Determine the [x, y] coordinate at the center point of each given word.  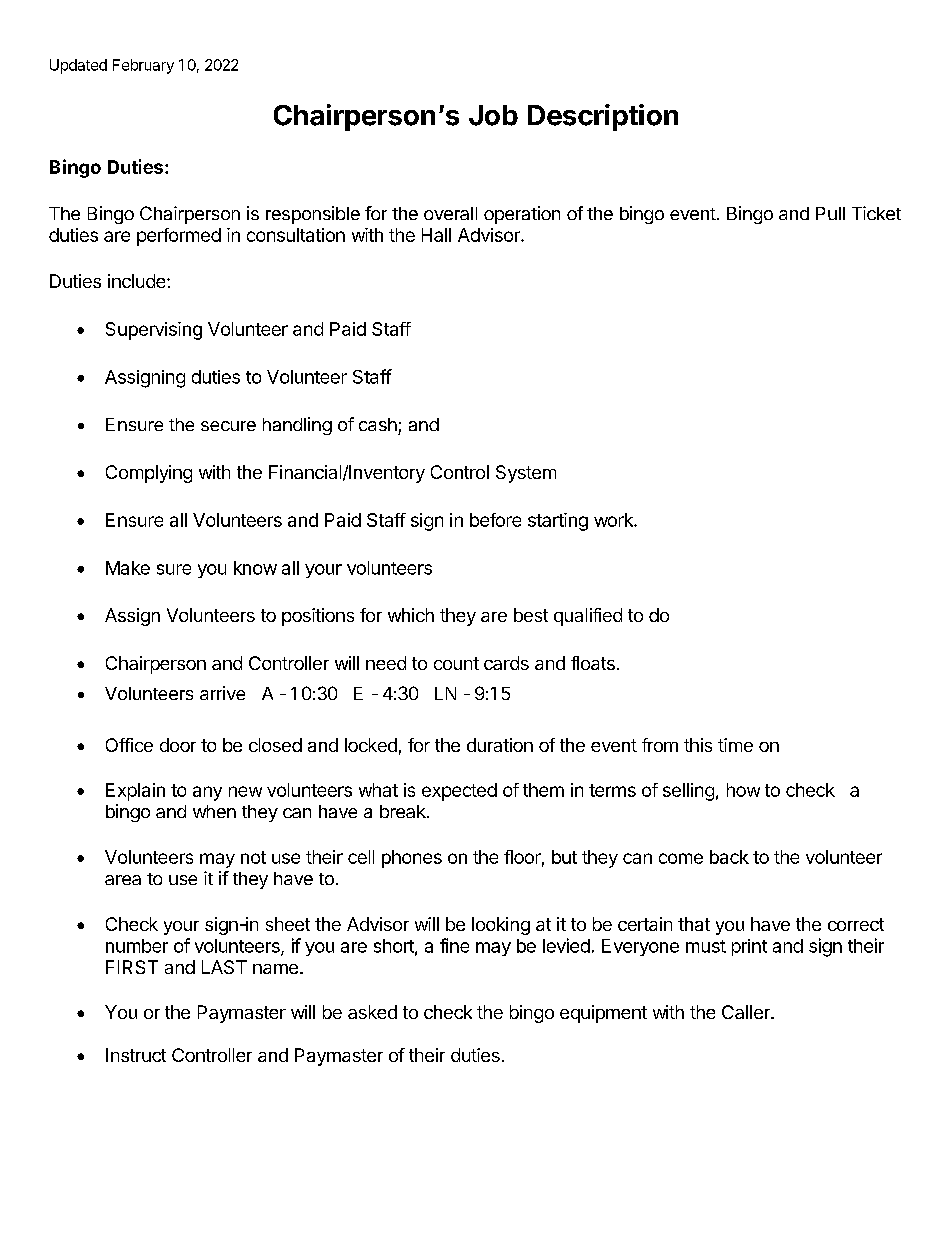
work [614, 520]
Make [128, 568]
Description [603, 117]
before [495, 520]
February [143, 66]
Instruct [136, 1055]
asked [372, 1012]
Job [493, 115]
